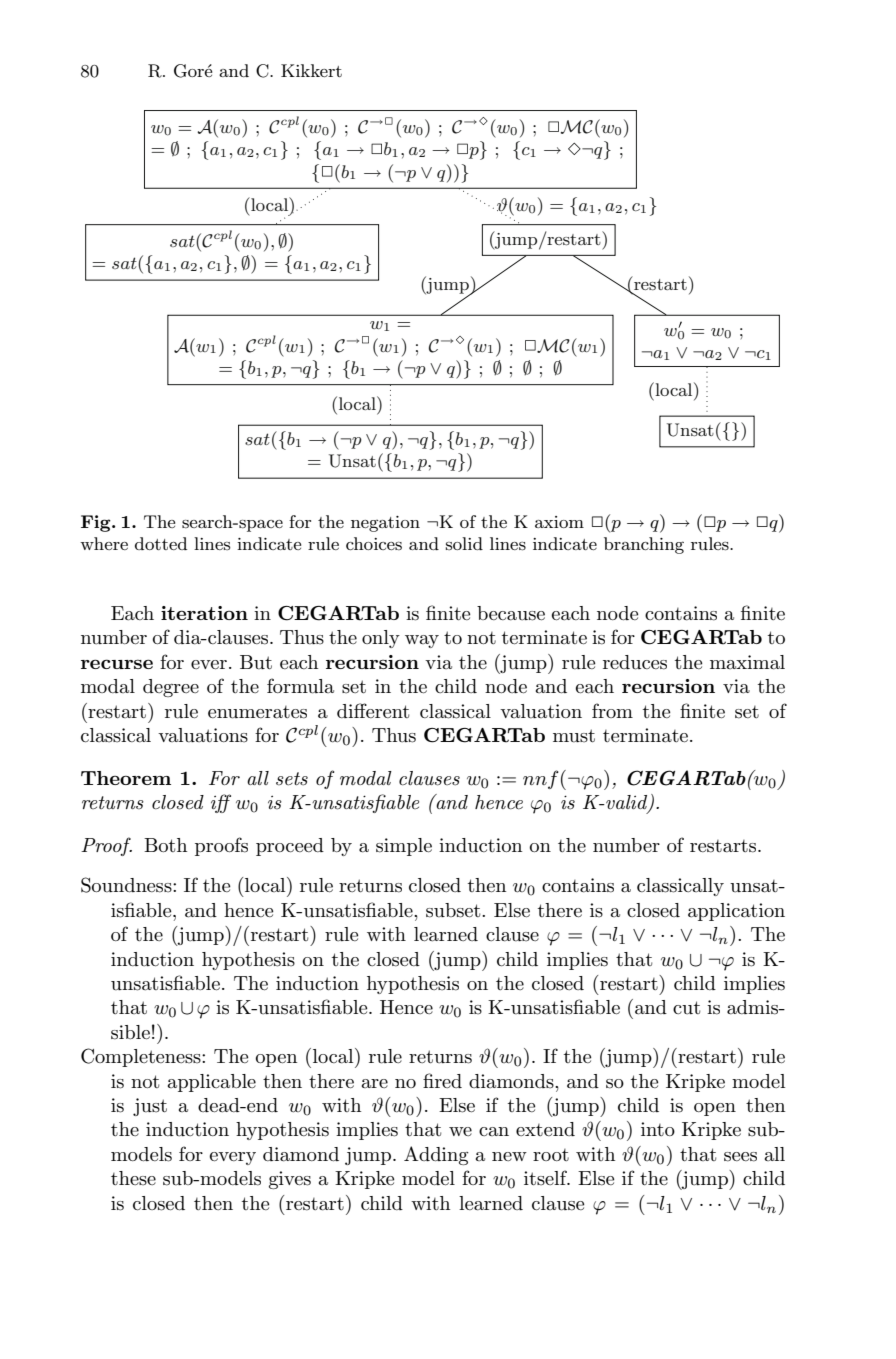 The width and height of the image is (896, 1359). What do you see at coordinates (404, 847) in the image?
I see `simple` at bounding box center [404, 847].
